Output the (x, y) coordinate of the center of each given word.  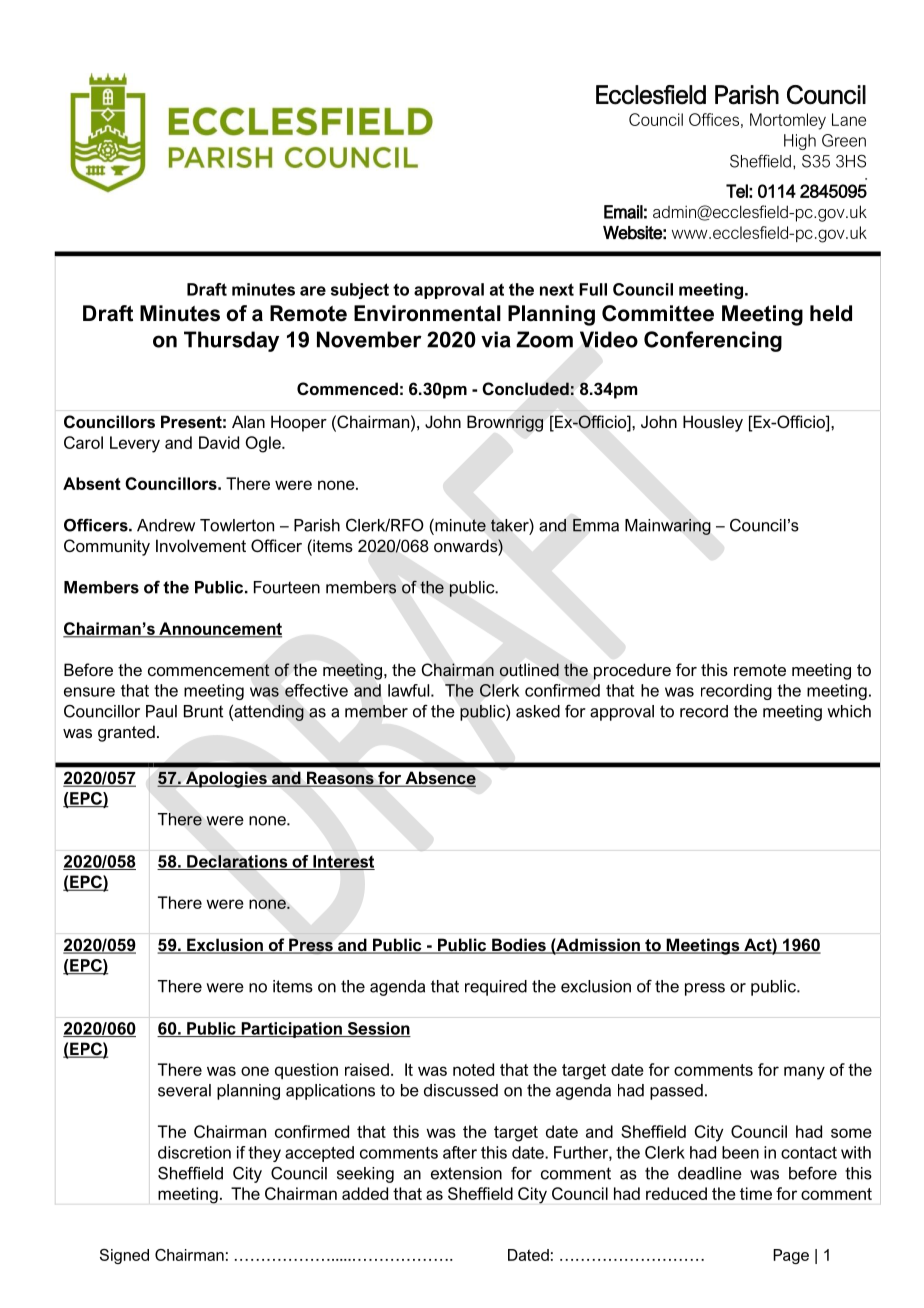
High (800, 142)
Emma (596, 525)
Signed (124, 1256)
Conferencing (713, 341)
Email (623, 212)
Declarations (237, 862)
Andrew (166, 525)
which (849, 711)
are (313, 291)
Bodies (519, 946)
